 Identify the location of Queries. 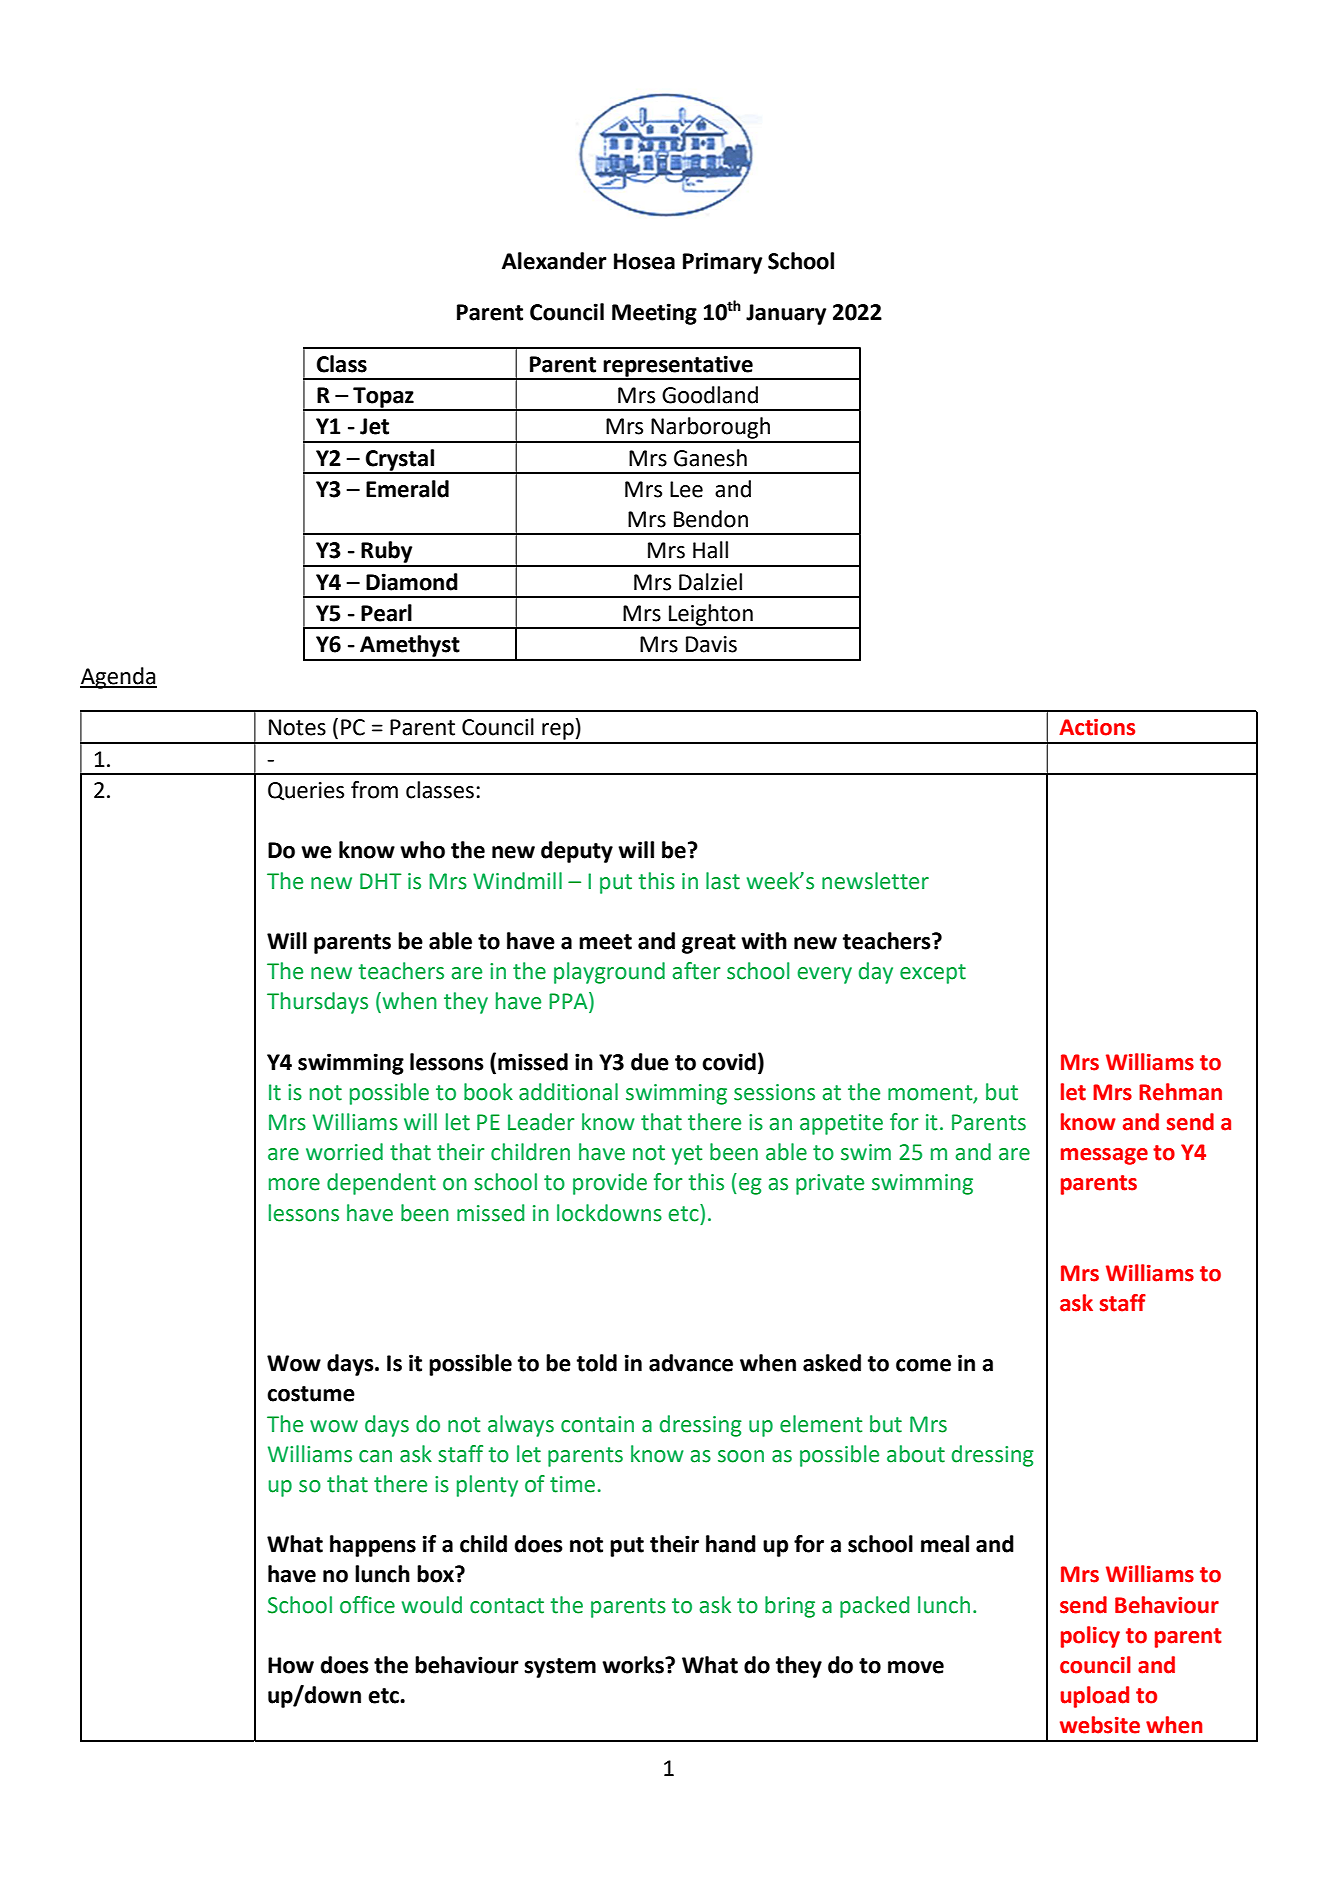
(306, 791).
